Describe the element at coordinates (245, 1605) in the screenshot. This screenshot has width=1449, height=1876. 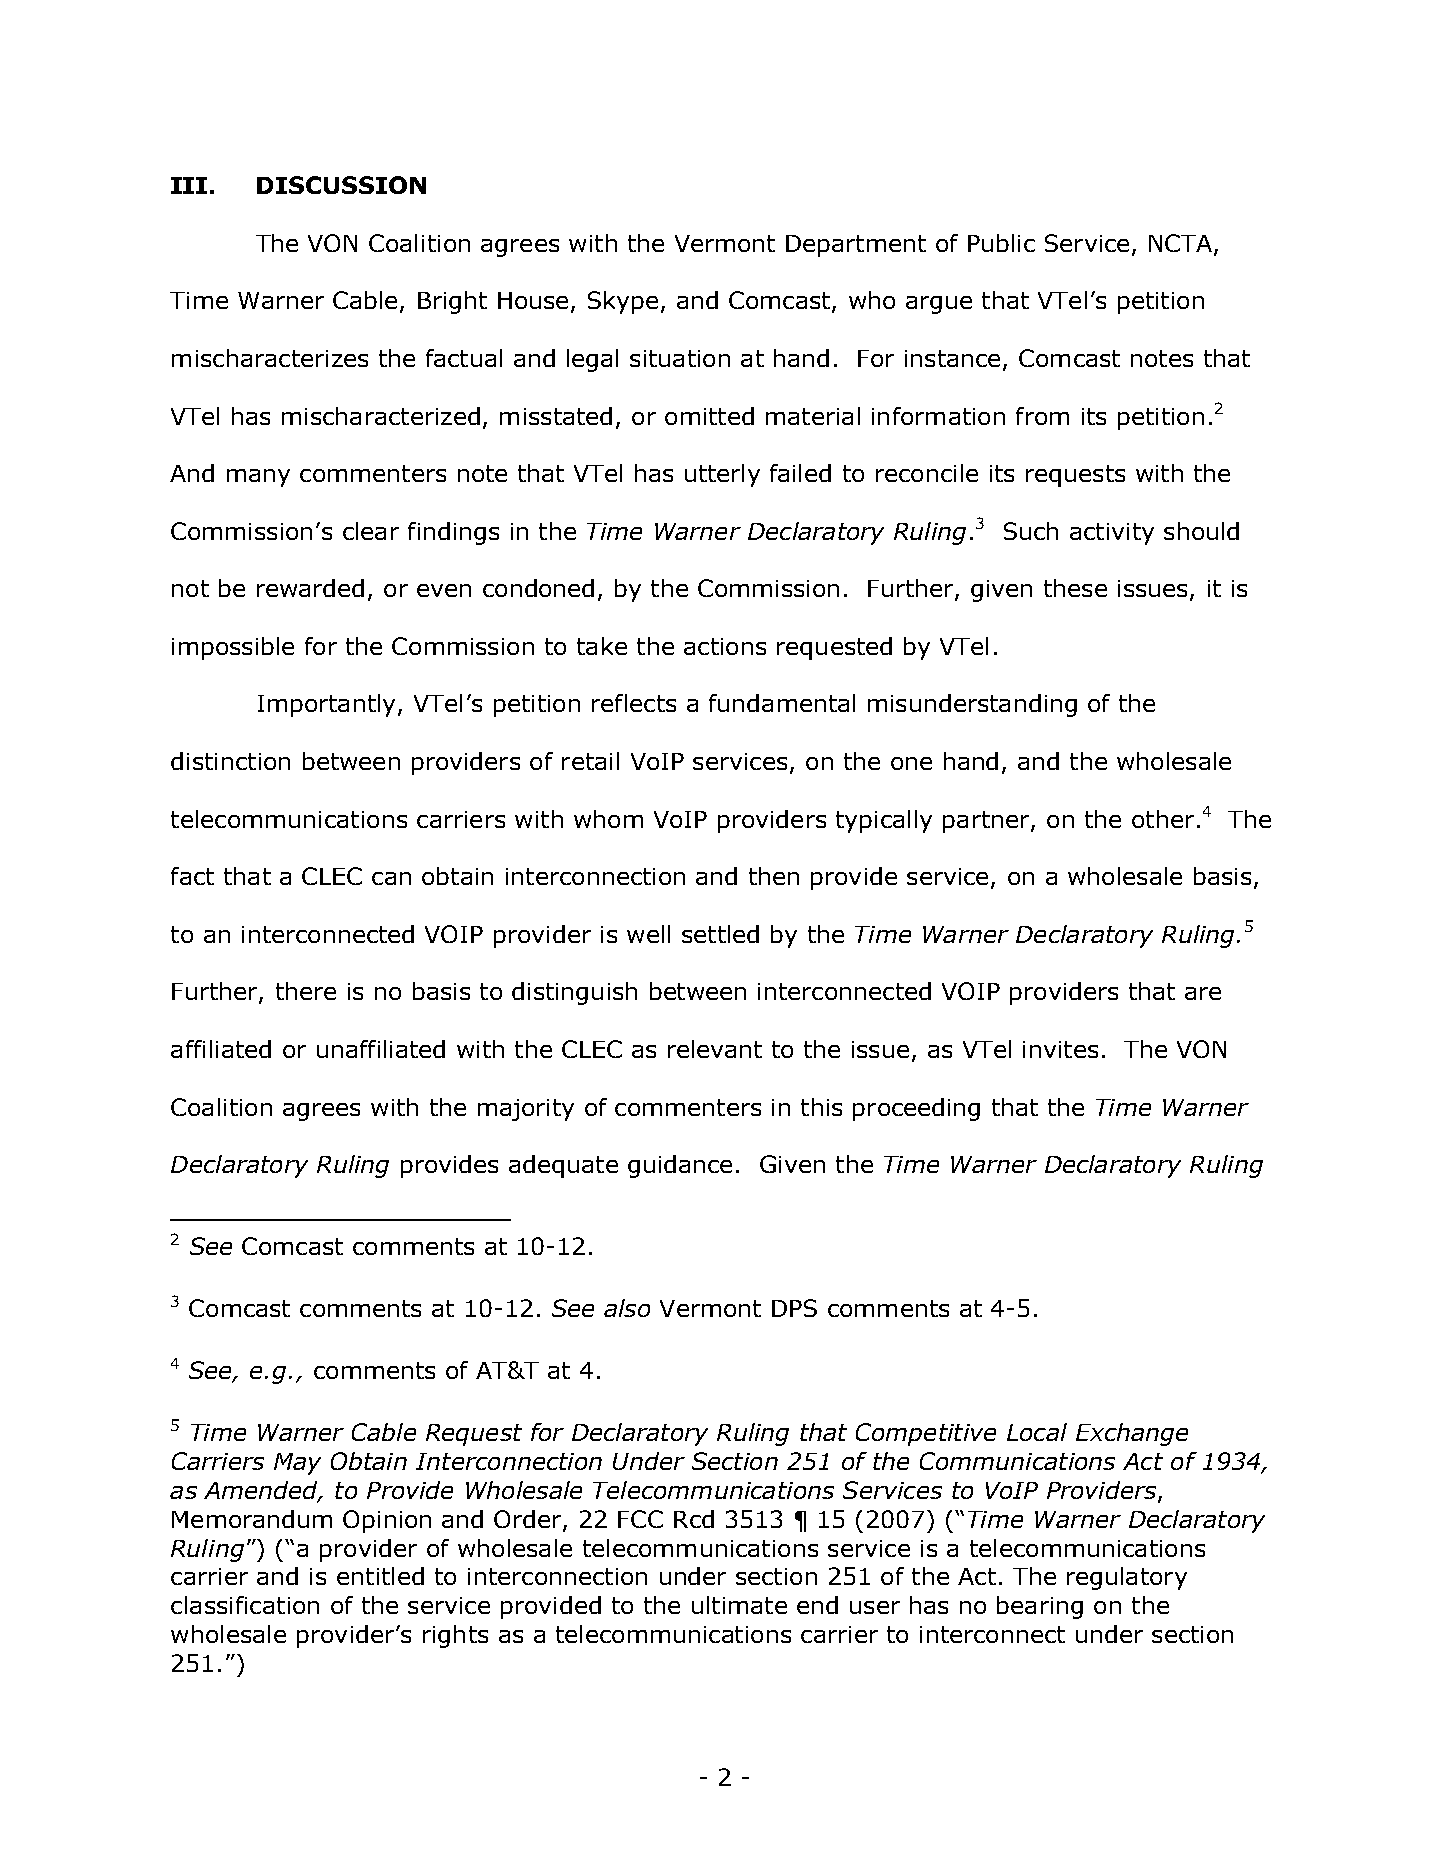
I see `classification` at that location.
